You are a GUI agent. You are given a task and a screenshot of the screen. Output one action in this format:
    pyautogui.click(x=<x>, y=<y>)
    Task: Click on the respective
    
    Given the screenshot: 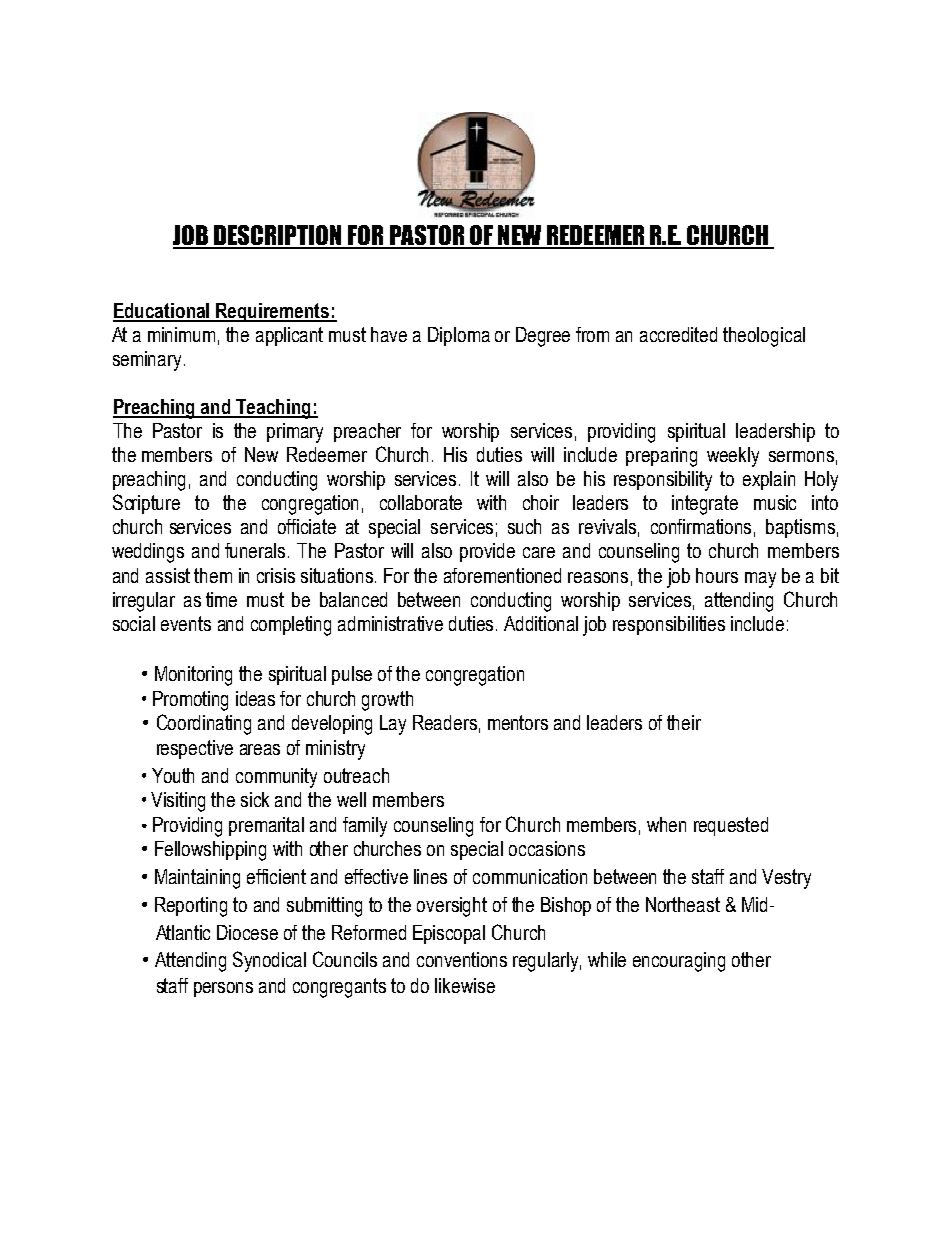 What is the action you would take?
    pyautogui.click(x=195, y=749)
